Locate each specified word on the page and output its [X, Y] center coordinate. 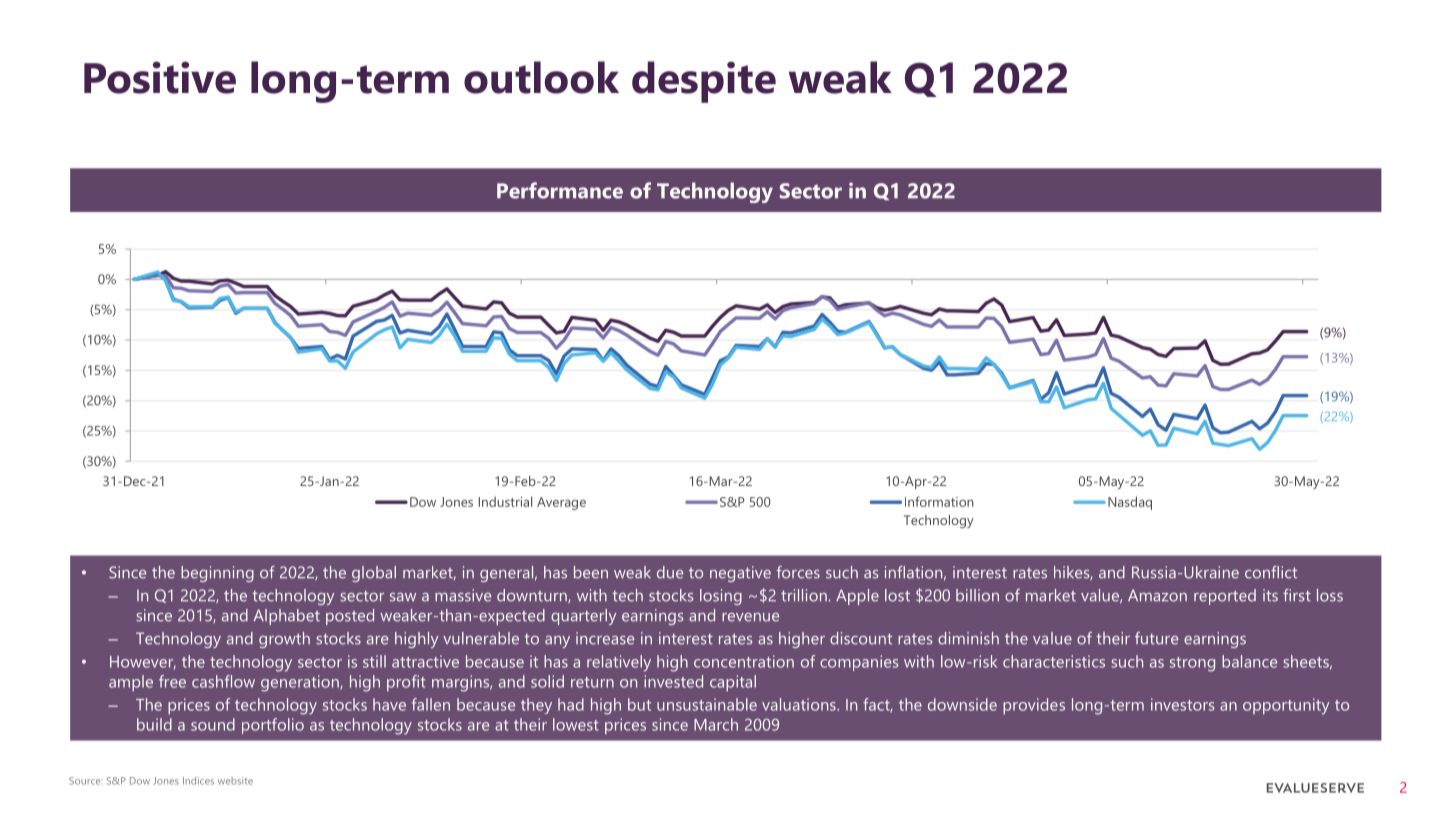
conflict [1271, 572]
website [235, 781]
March [716, 724]
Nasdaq [1130, 503]
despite [704, 82]
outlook [541, 77]
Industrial [505, 501]
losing [721, 597]
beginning [217, 574]
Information [939, 501]
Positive [160, 77]
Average [561, 503]
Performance [560, 190]
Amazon [1157, 595]
